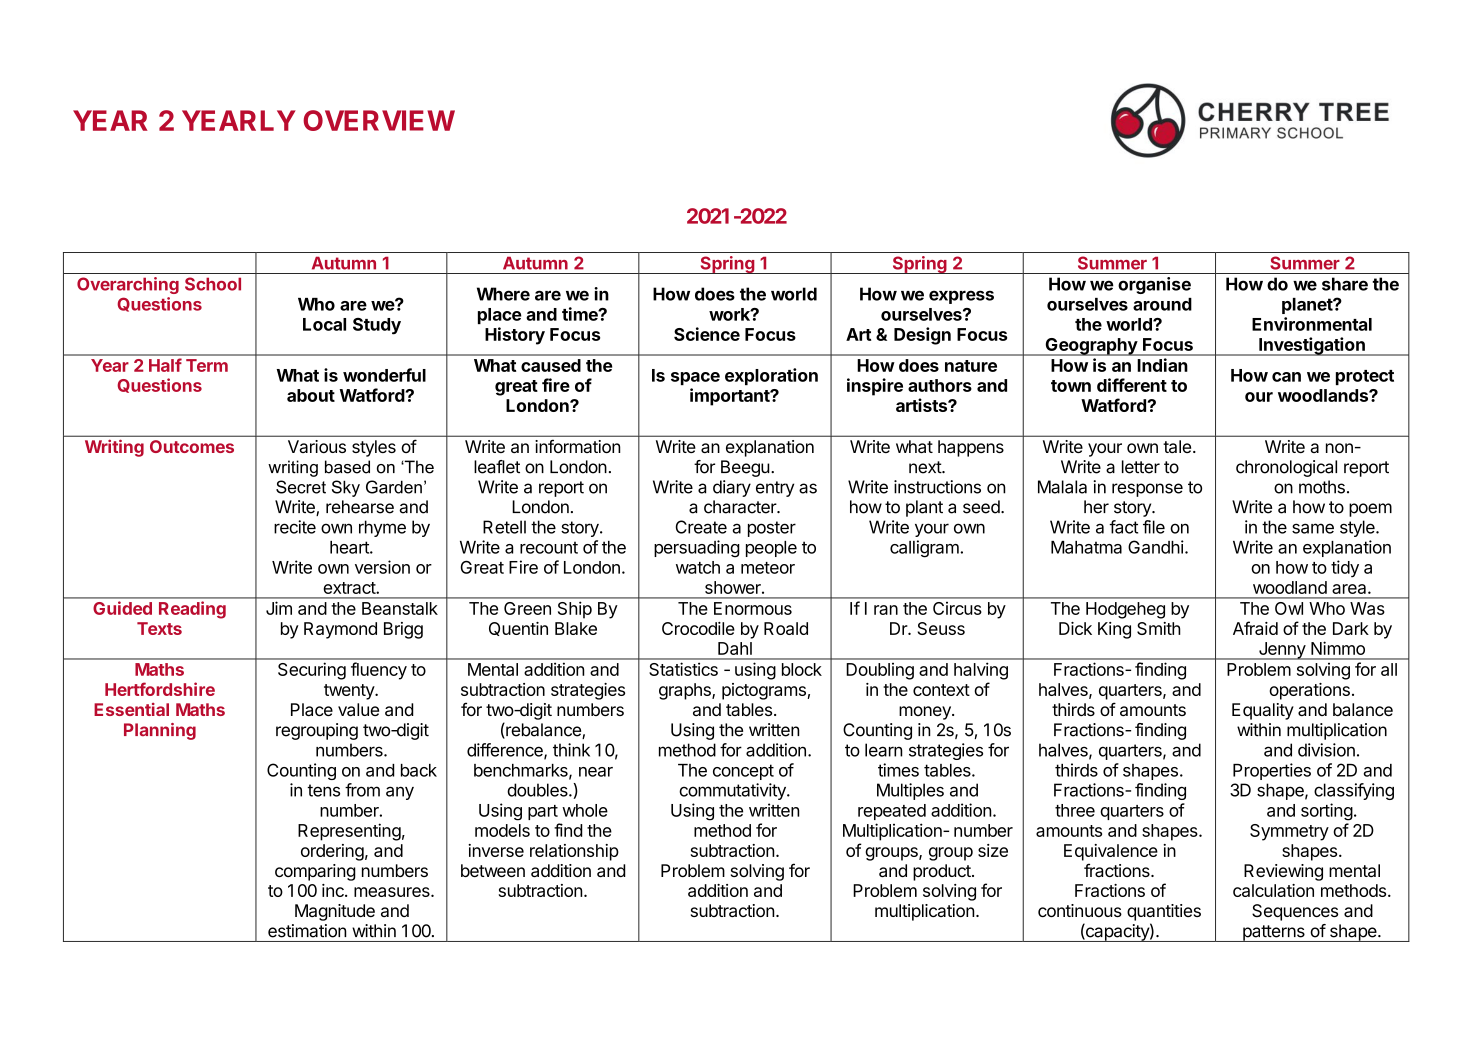 Image resolution: width=1472 pixels, height=1040 pixels. Describe the element at coordinates (686, 691) in the screenshot. I see `graphs` at that location.
